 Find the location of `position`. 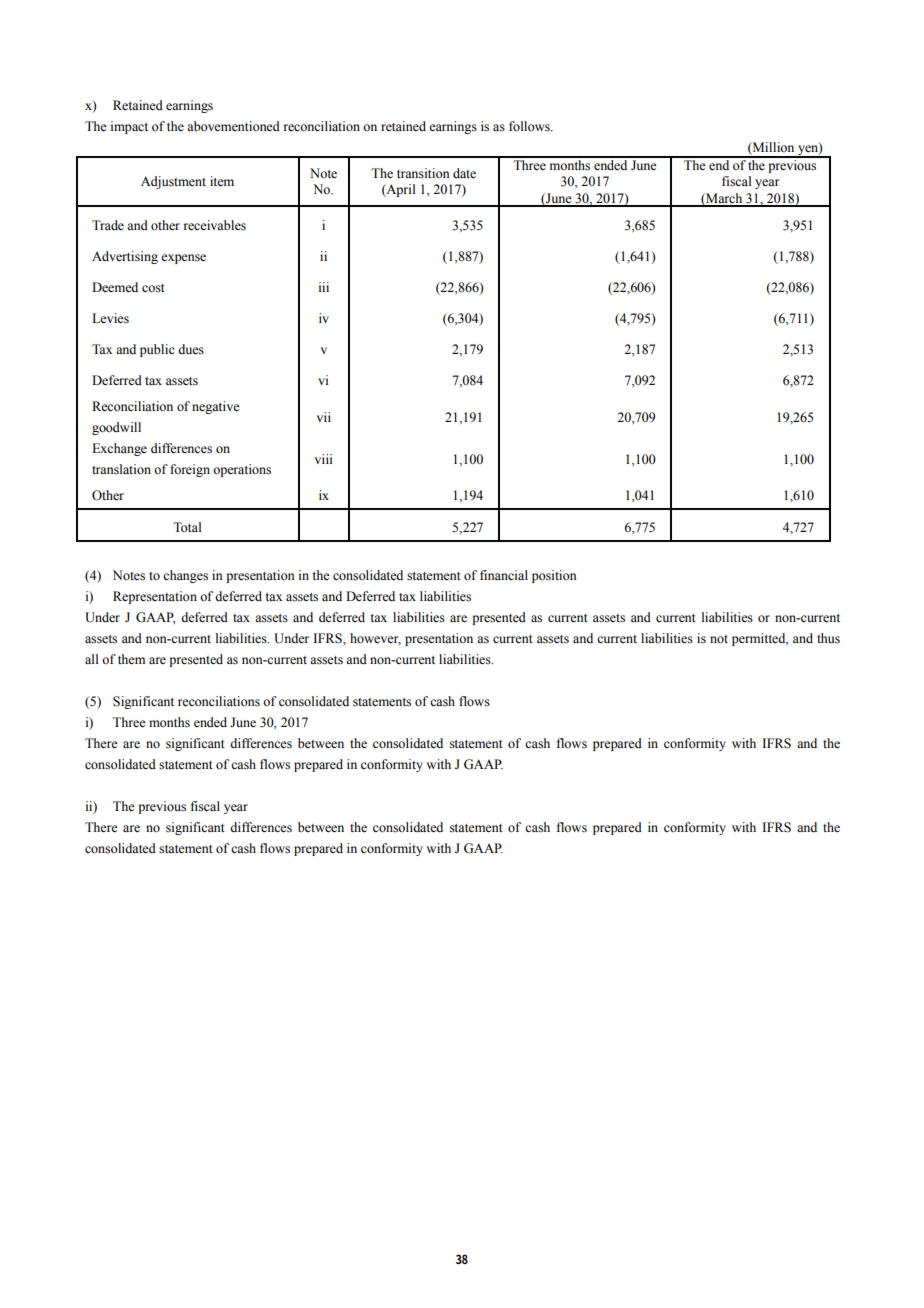

position is located at coordinates (554, 576).
